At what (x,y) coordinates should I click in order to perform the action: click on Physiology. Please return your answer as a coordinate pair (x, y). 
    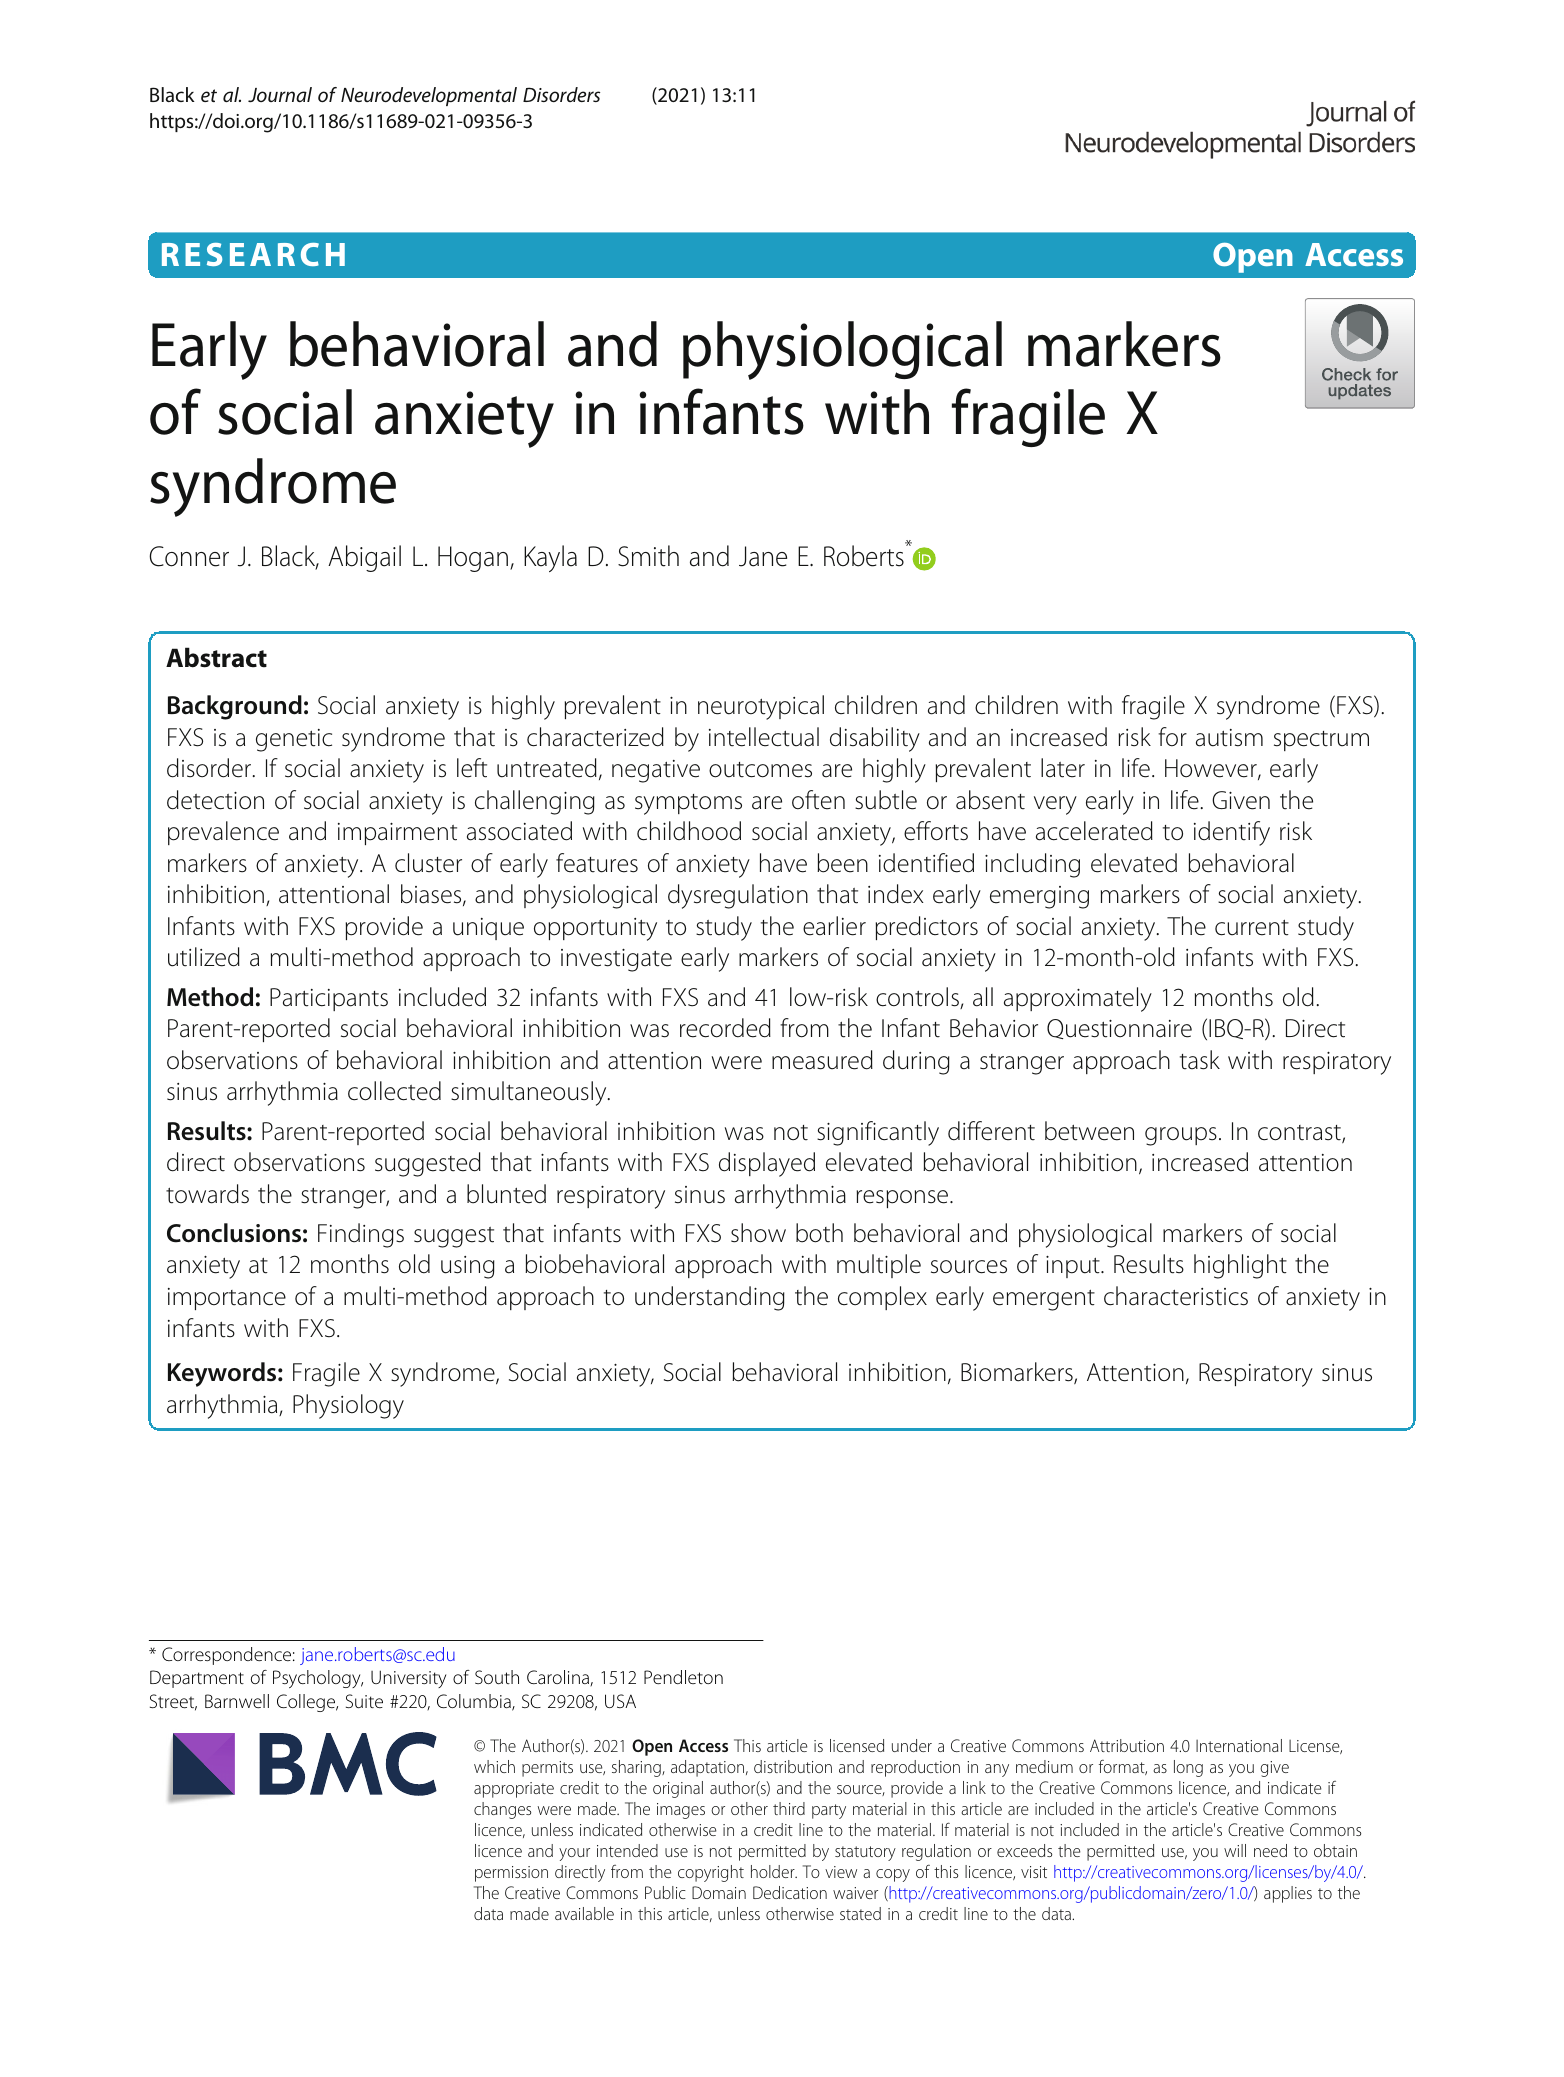
    Looking at the image, I should click on (348, 1406).
